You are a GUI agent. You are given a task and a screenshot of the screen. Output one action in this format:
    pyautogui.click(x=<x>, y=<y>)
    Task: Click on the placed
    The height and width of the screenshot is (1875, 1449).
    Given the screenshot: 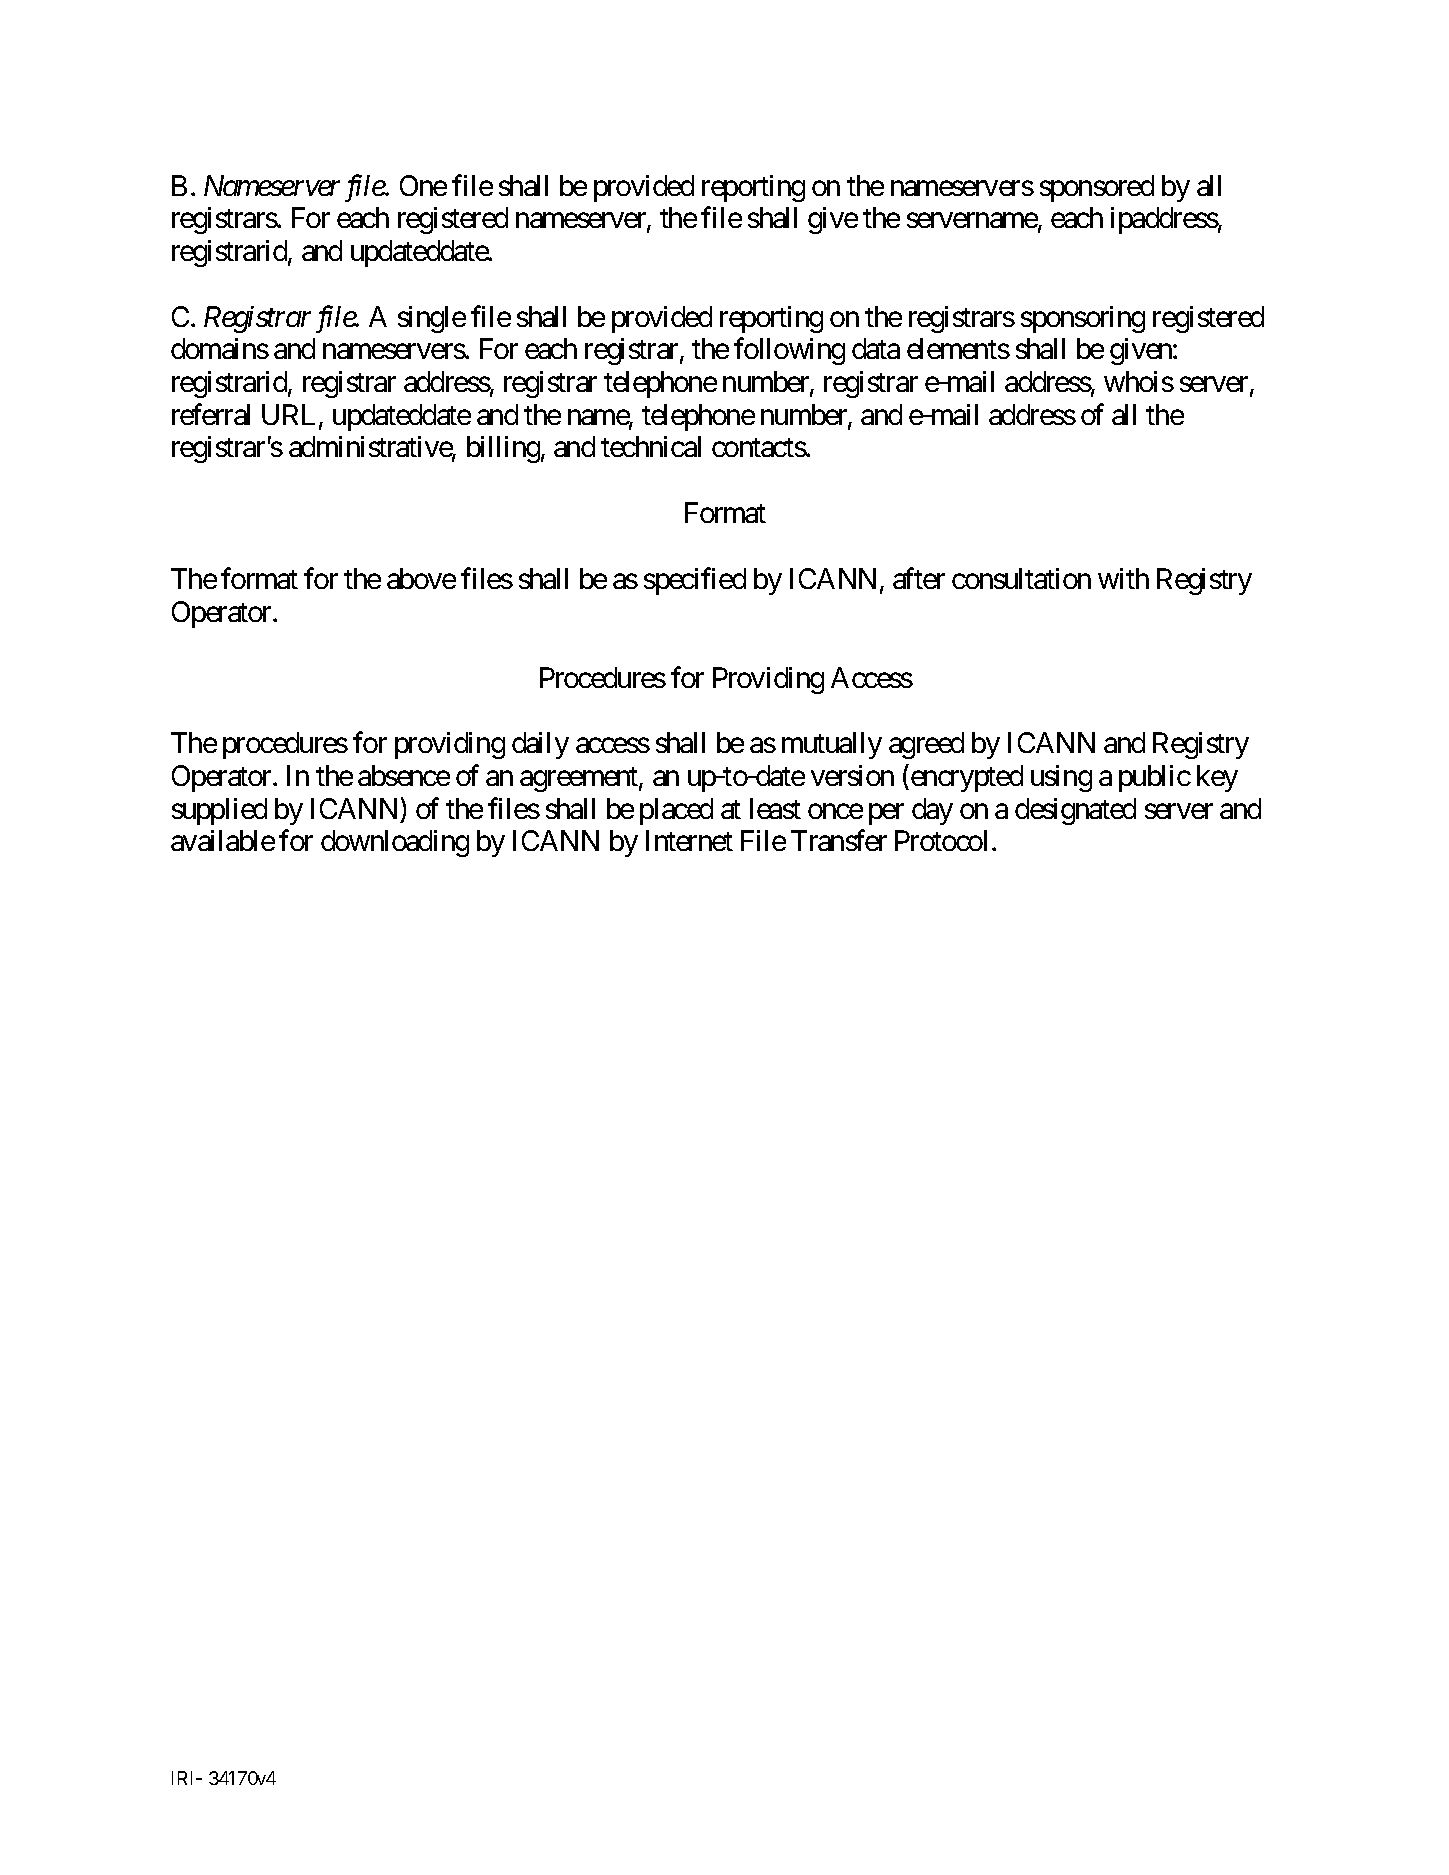 What is the action you would take?
    pyautogui.click(x=676, y=811)
